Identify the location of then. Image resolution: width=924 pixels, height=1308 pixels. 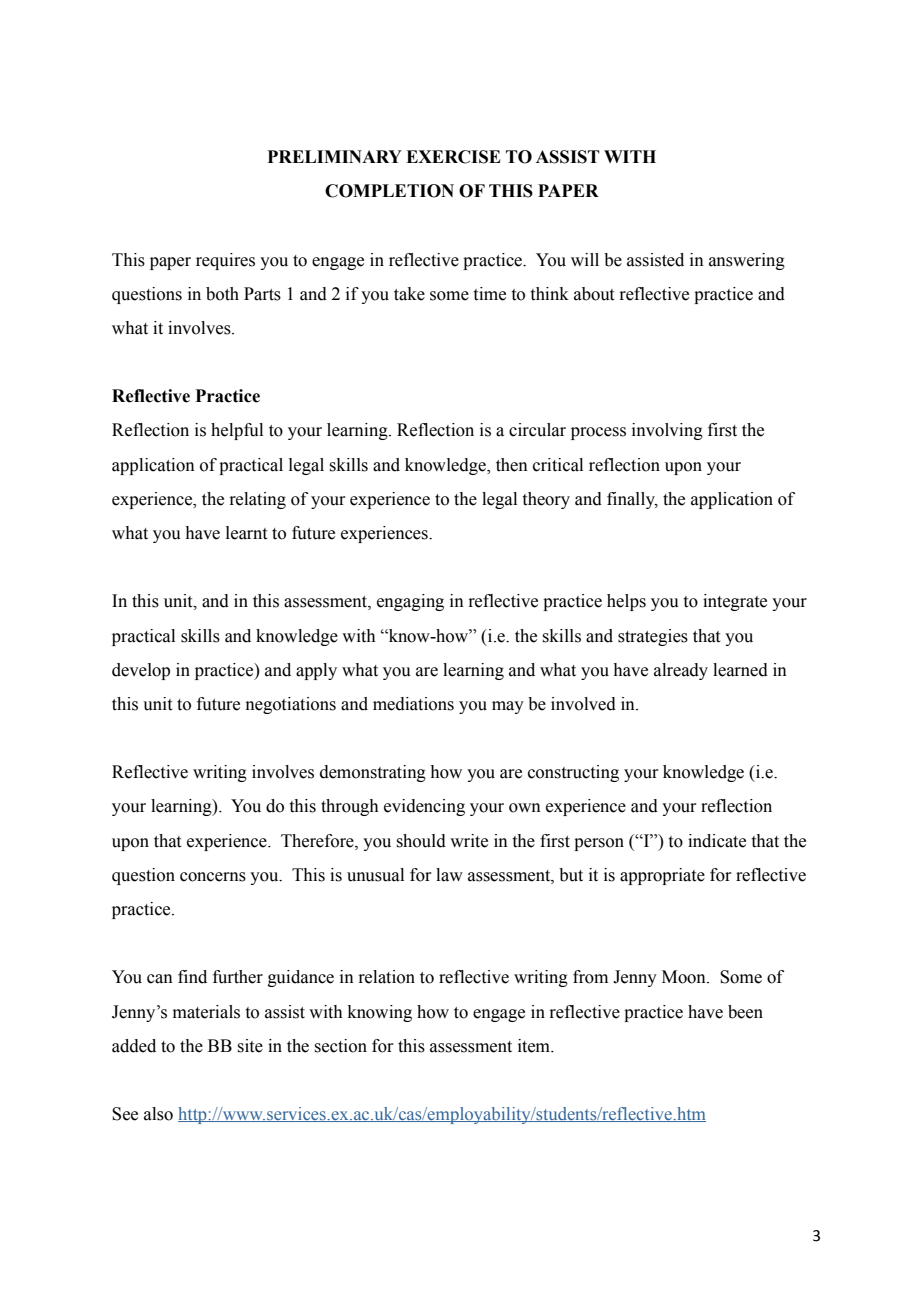
(512, 465).
